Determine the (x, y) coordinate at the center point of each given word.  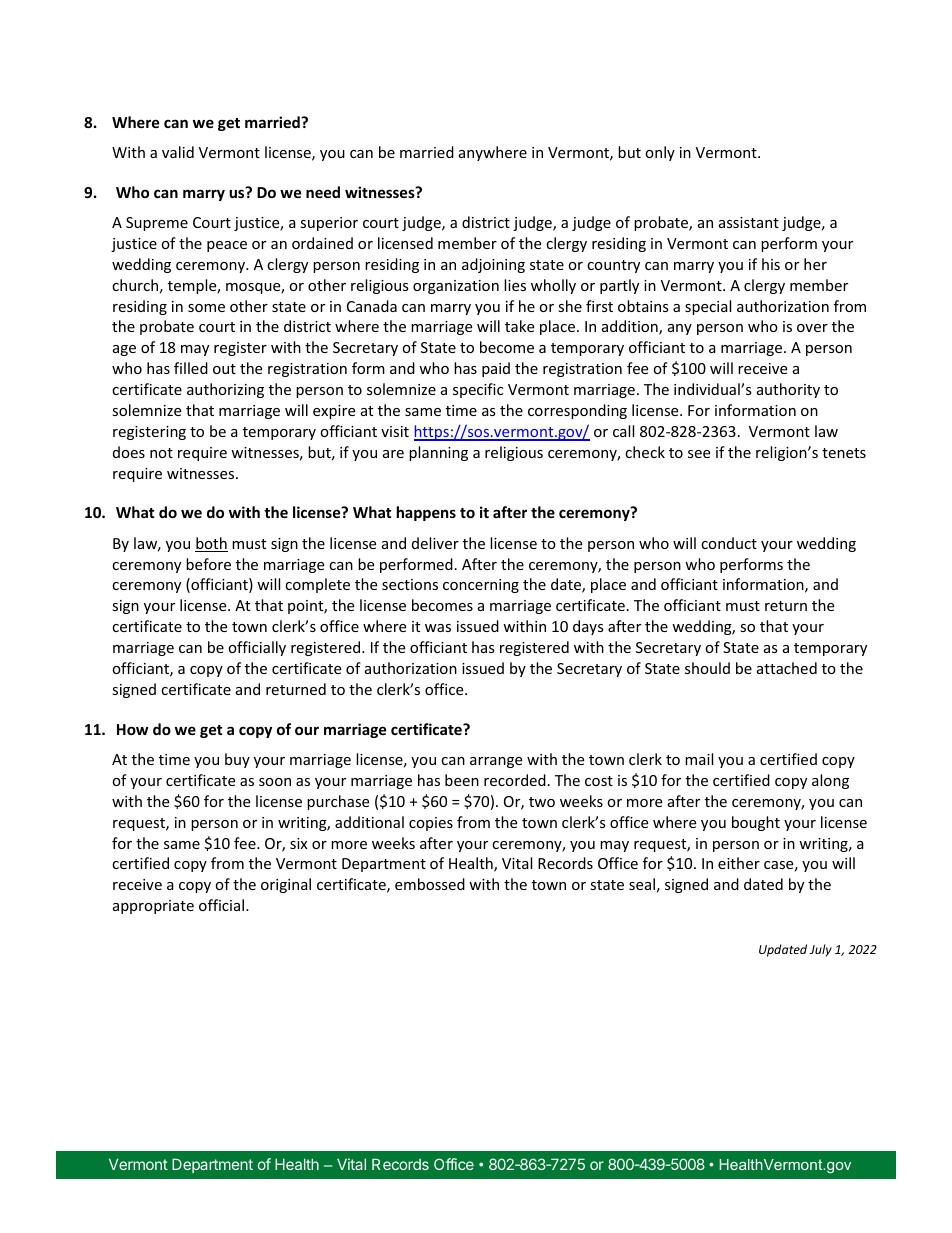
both (211, 544)
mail (699, 759)
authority (788, 390)
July (821, 950)
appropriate (153, 907)
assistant (749, 222)
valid (178, 152)
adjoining (493, 265)
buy (237, 760)
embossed (430, 884)
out (224, 369)
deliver (435, 543)
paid (496, 369)
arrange (496, 762)
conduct (729, 543)
